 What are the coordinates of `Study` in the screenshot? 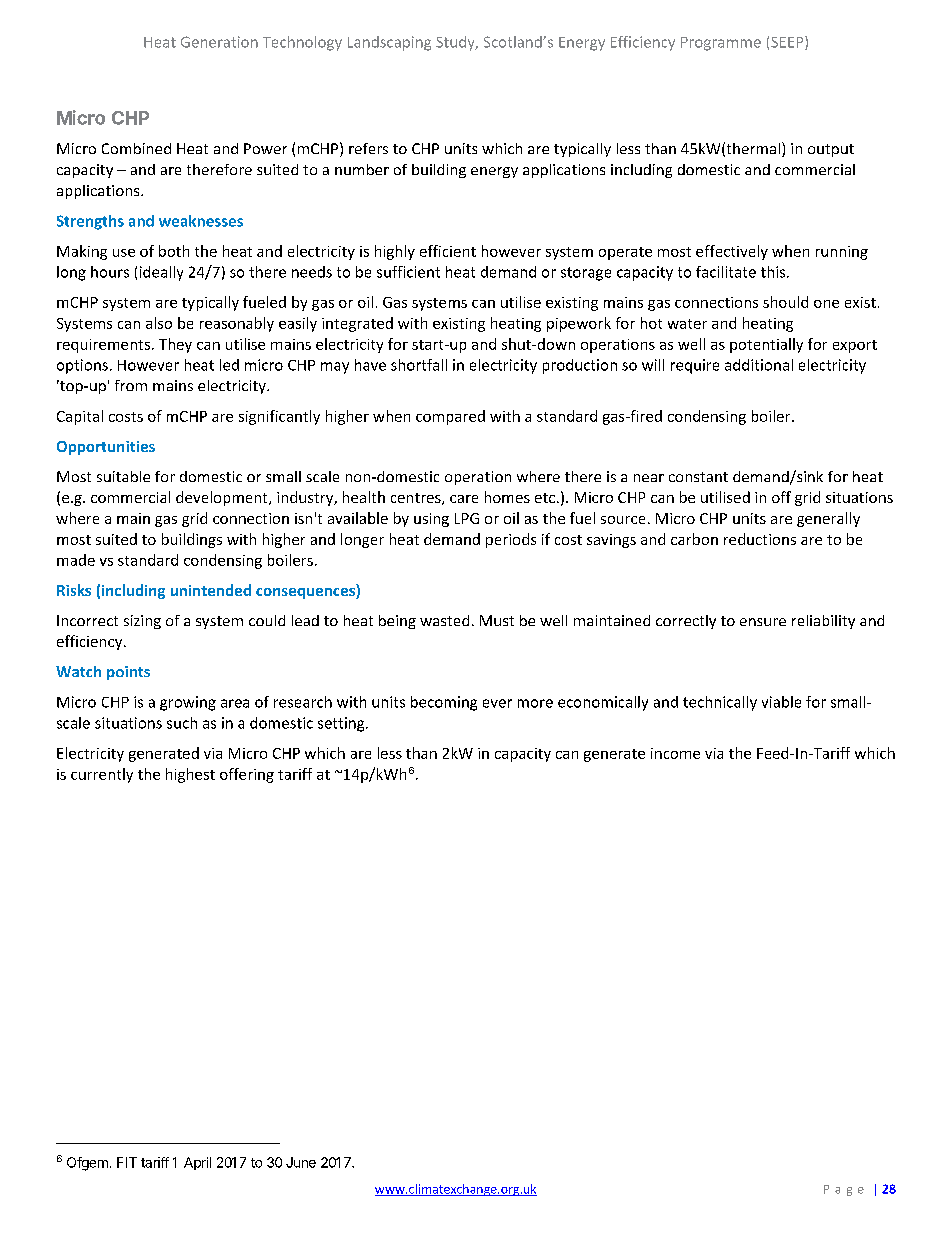 It's located at (456, 43).
